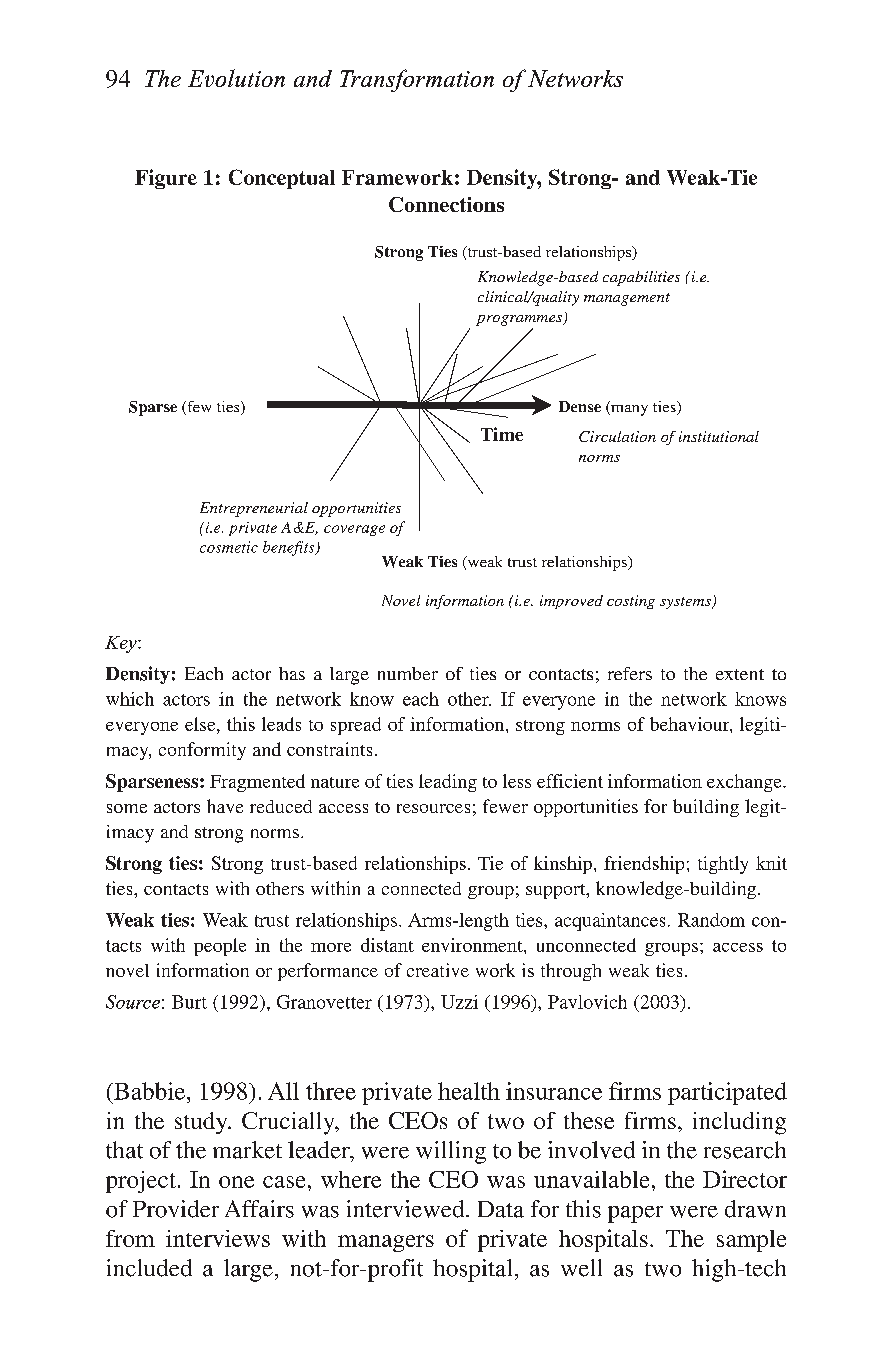 The image size is (896, 1370). Describe the element at coordinates (417, 80) in the screenshot. I see `Transformation` at that location.
